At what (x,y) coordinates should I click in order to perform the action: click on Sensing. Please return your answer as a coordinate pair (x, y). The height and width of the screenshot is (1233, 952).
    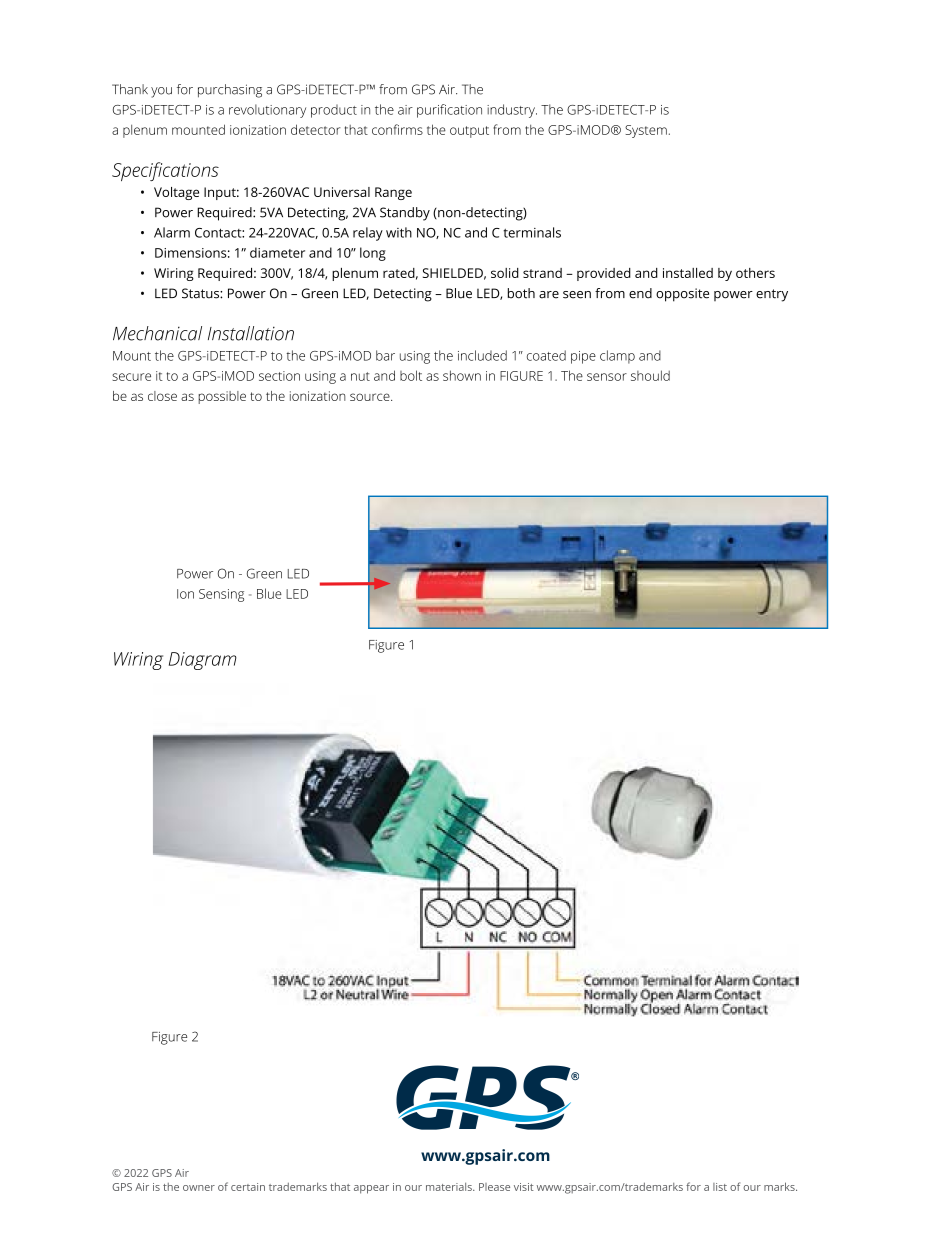
    Looking at the image, I should click on (221, 595).
